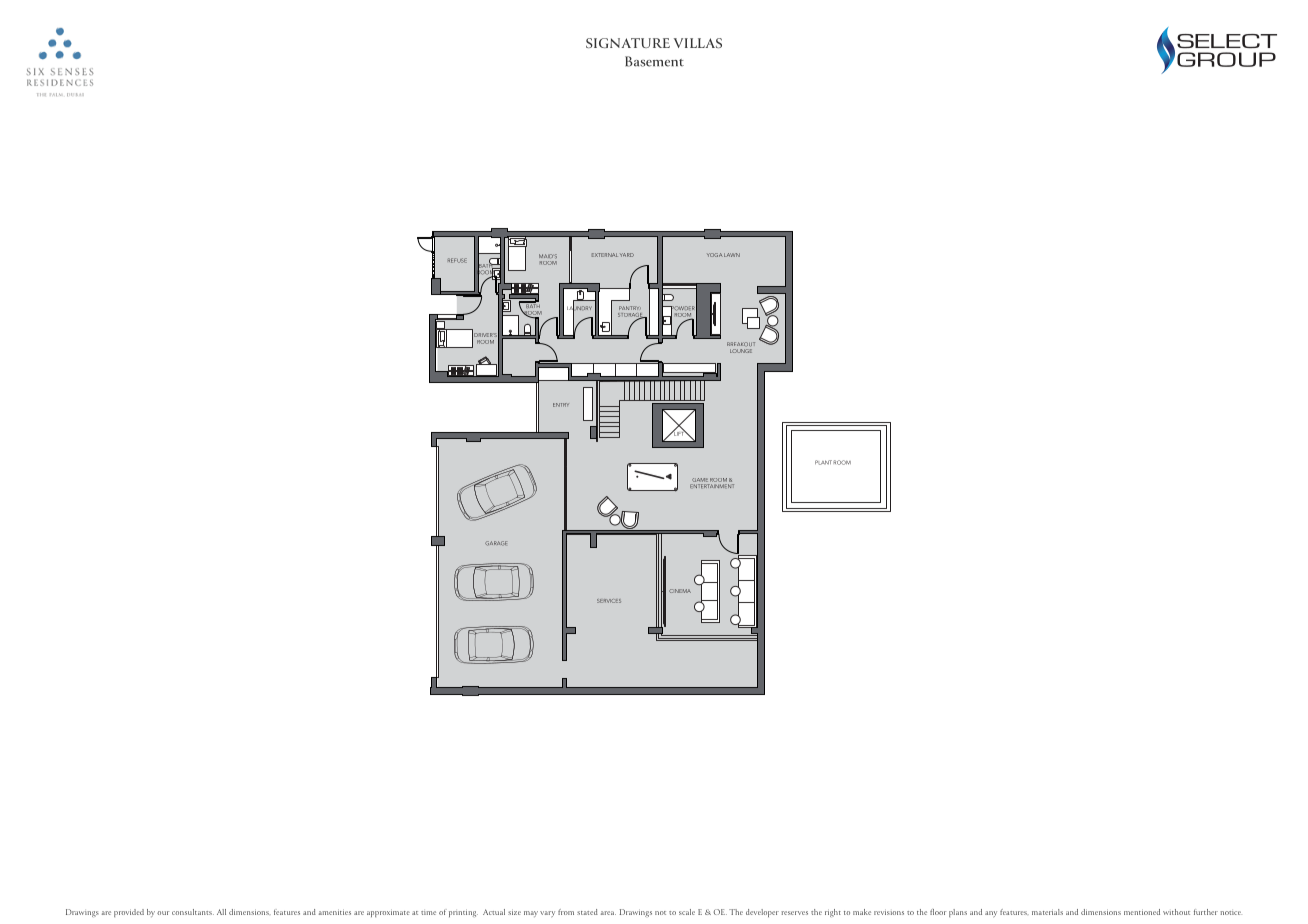 Image resolution: width=1308 pixels, height=924 pixels. What do you see at coordinates (654, 61) in the screenshot?
I see `Basement` at bounding box center [654, 61].
